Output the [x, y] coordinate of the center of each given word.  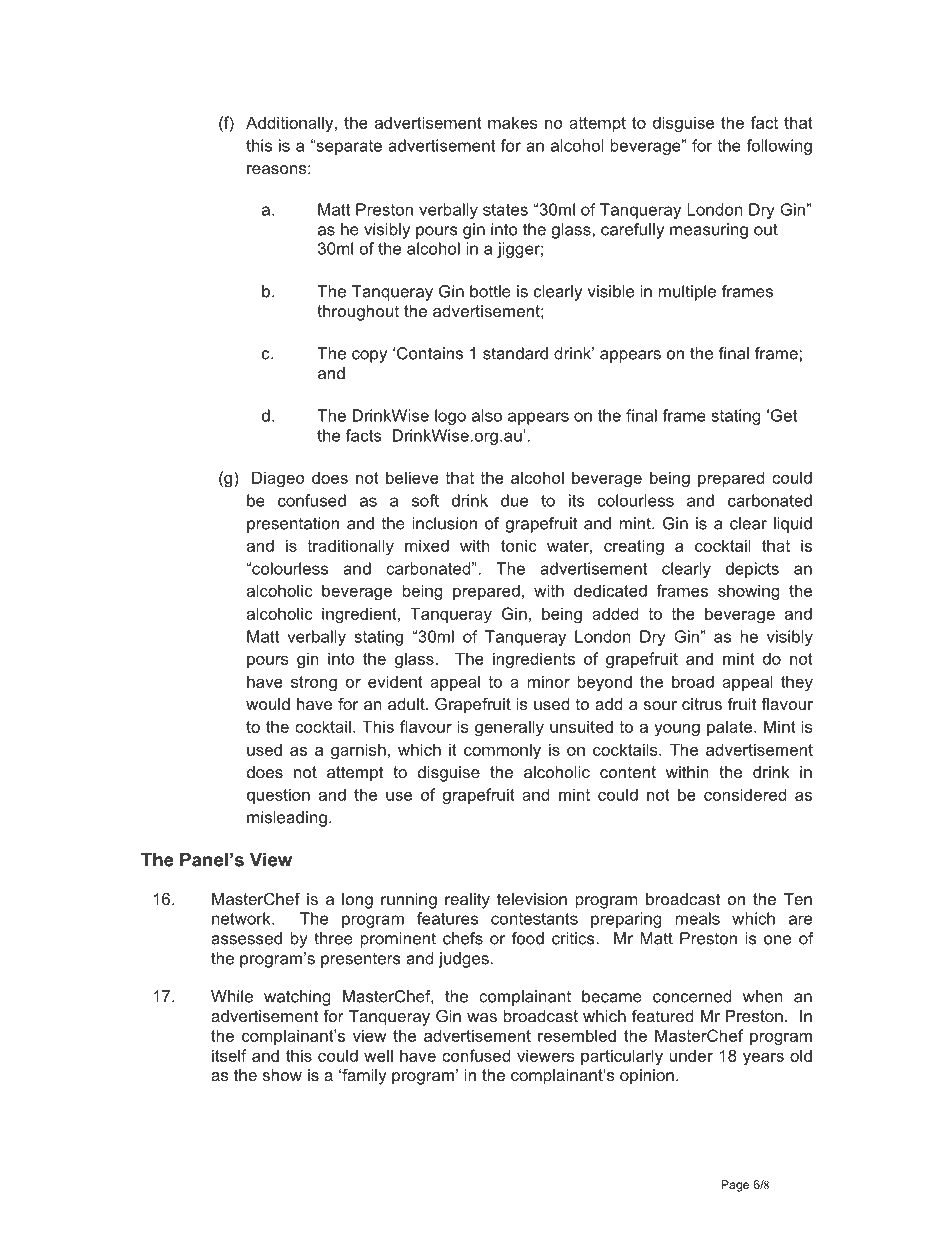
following [779, 147]
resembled [577, 1035]
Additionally [291, 124]
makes [513, 122]
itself [229, 1055]
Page [735, 1186]
